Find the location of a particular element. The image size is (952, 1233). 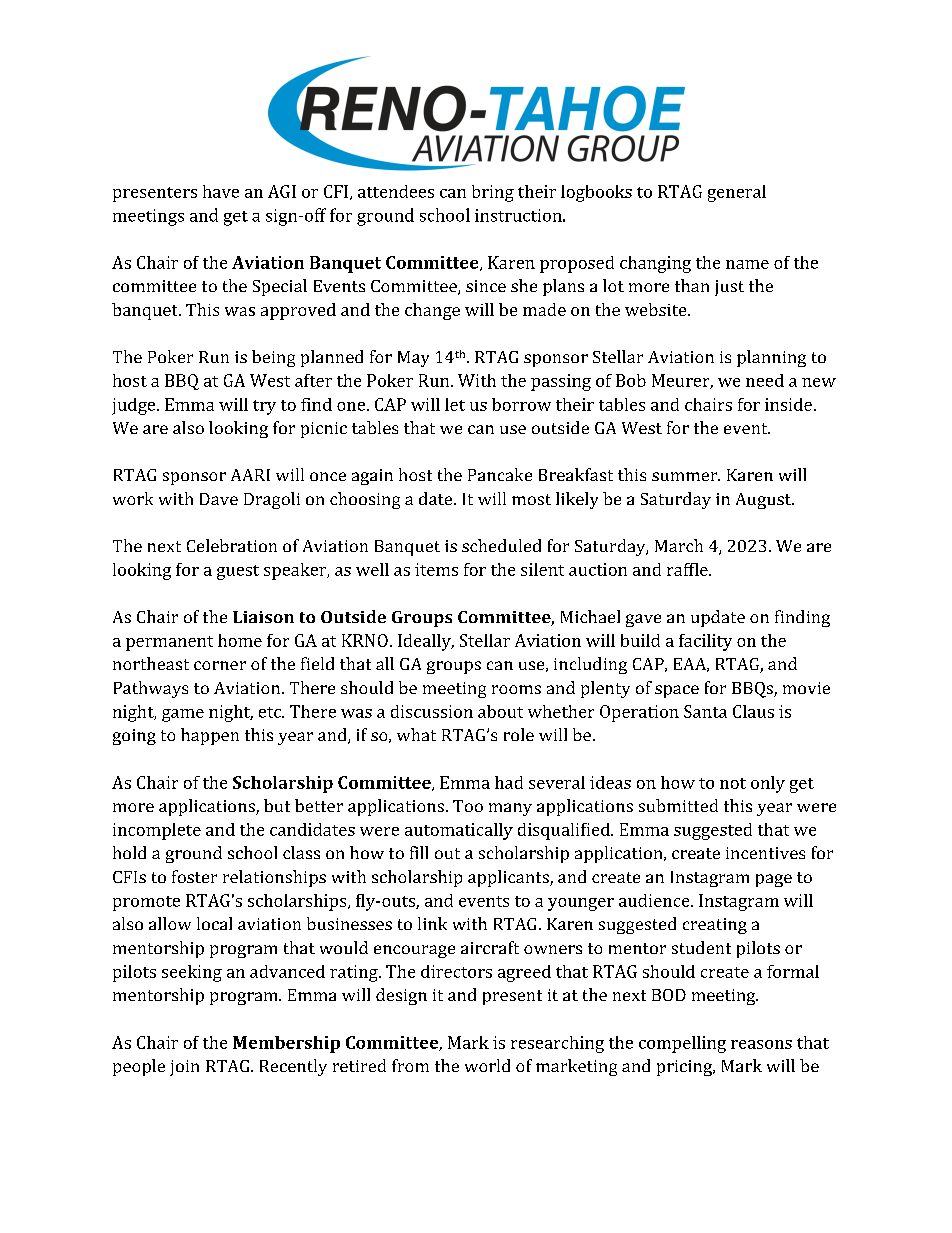

Ideally is located at coordinates (425, 642).
